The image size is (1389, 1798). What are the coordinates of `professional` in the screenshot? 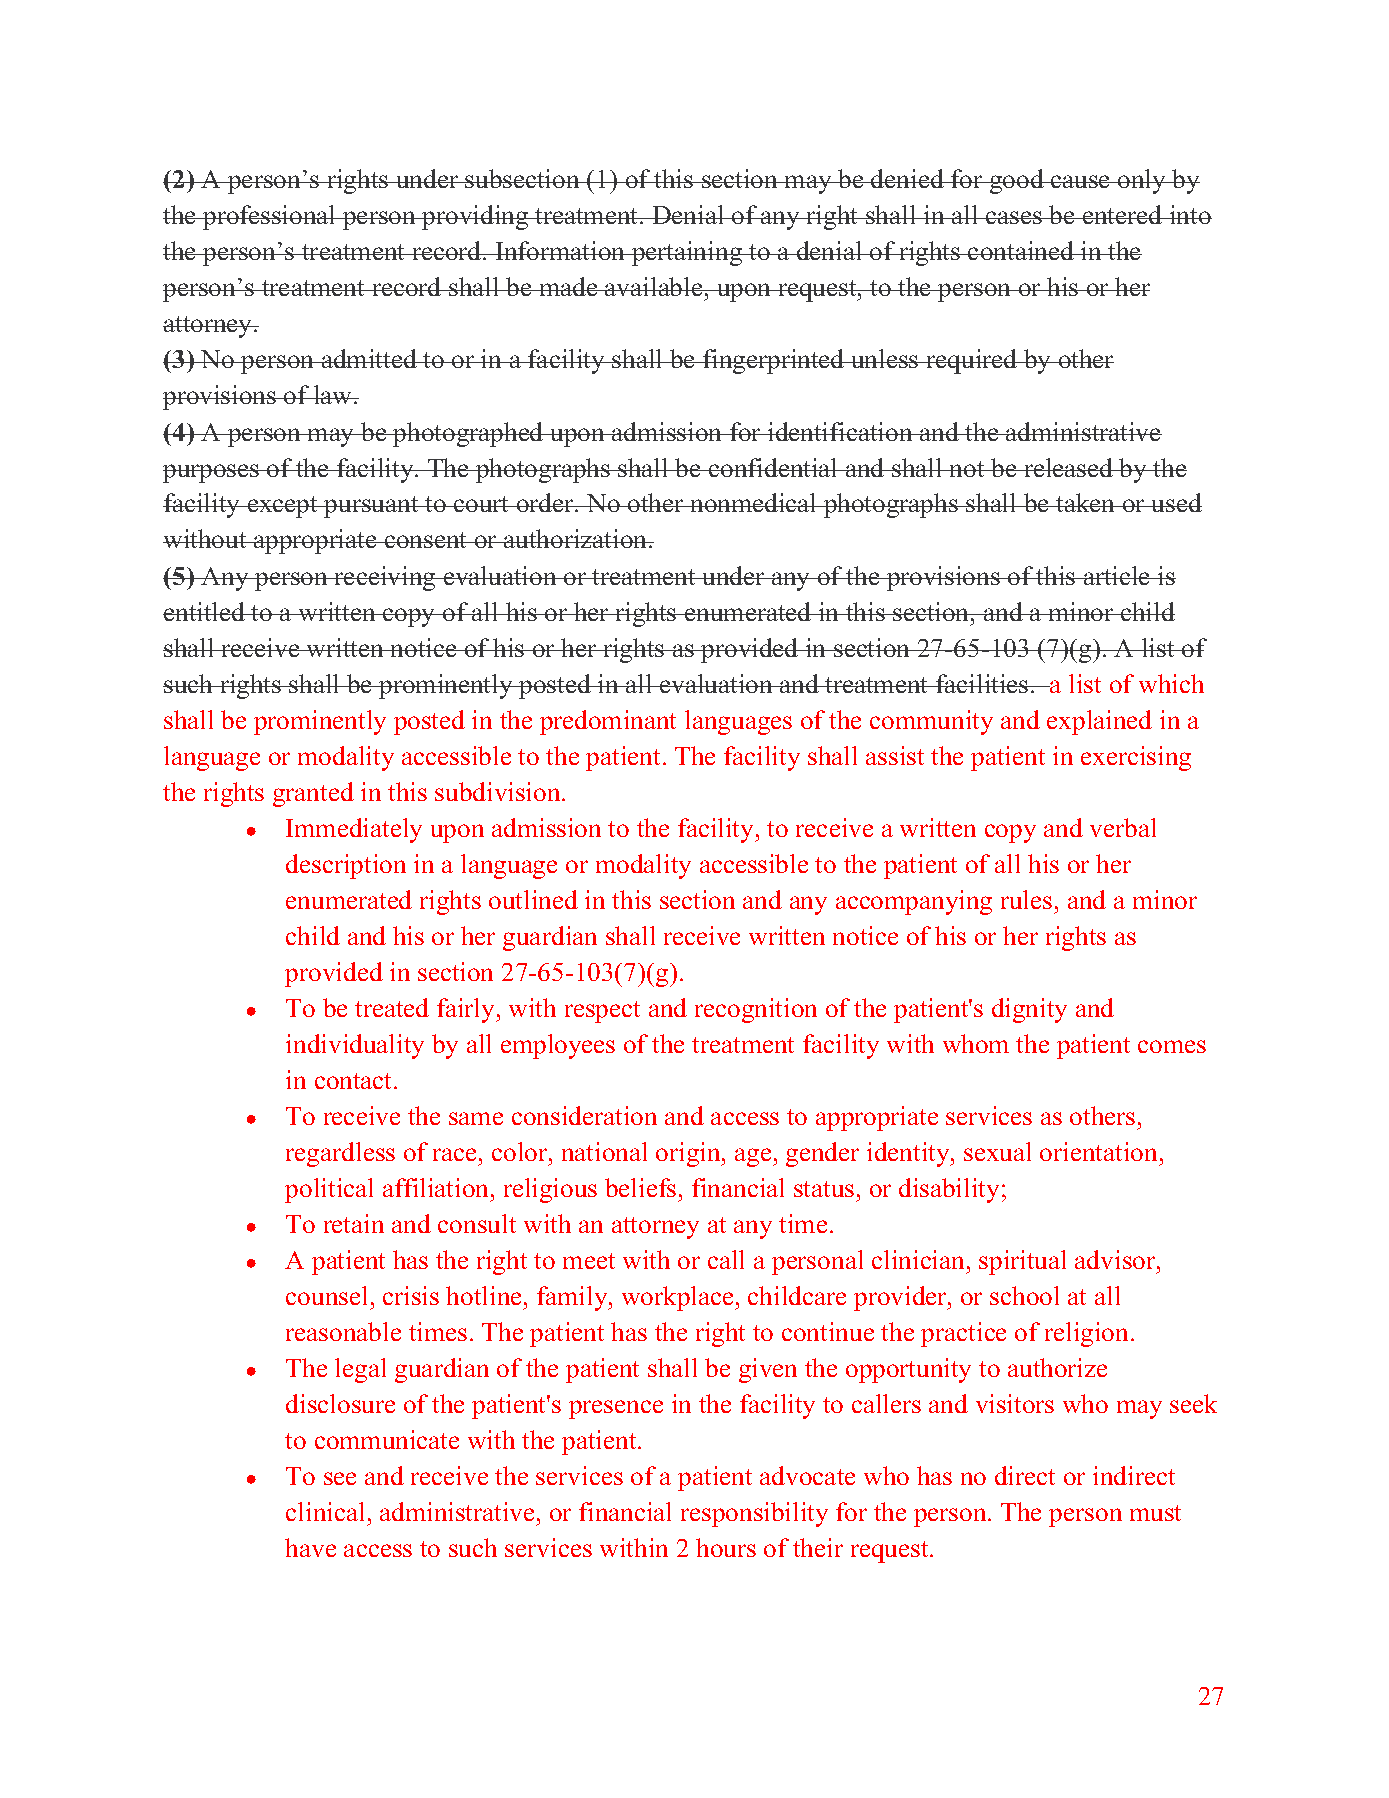 It's located at (269, 217).
